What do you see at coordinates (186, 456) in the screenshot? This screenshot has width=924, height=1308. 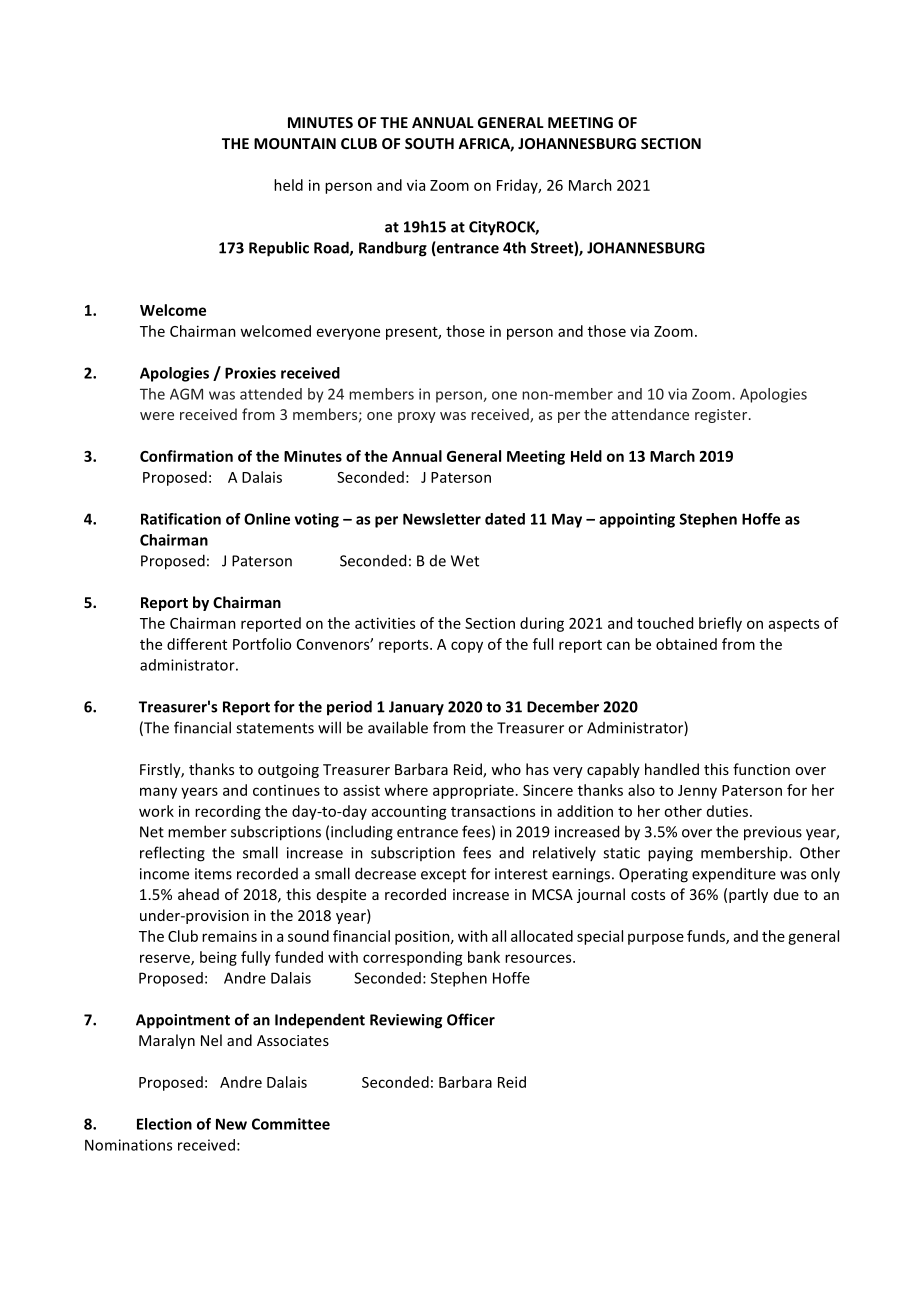 I see `Confirmation` at bounding box center [186, 456].
